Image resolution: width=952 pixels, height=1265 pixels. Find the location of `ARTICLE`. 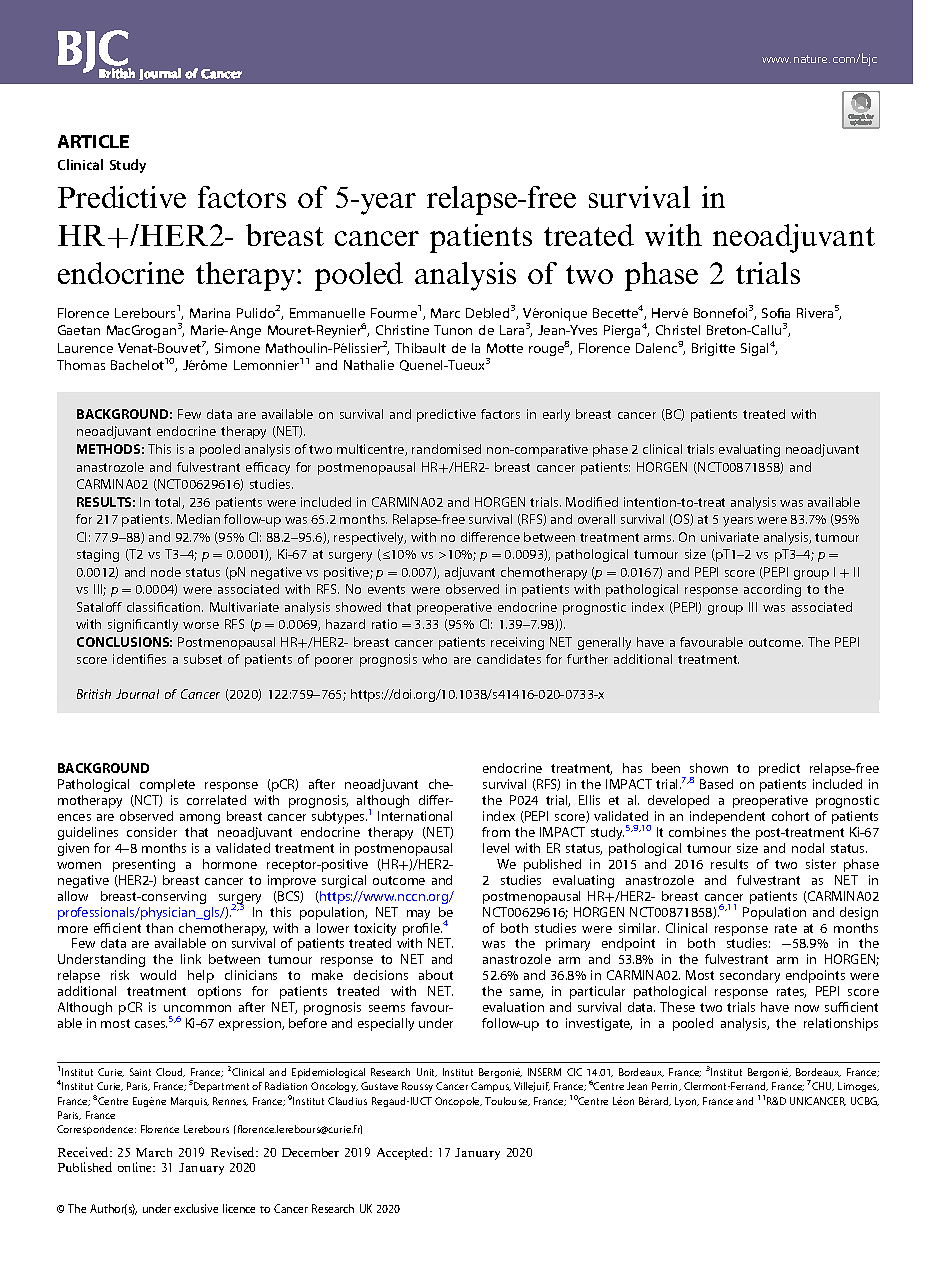

ARTICLE is located at coordinates (93, 141).
